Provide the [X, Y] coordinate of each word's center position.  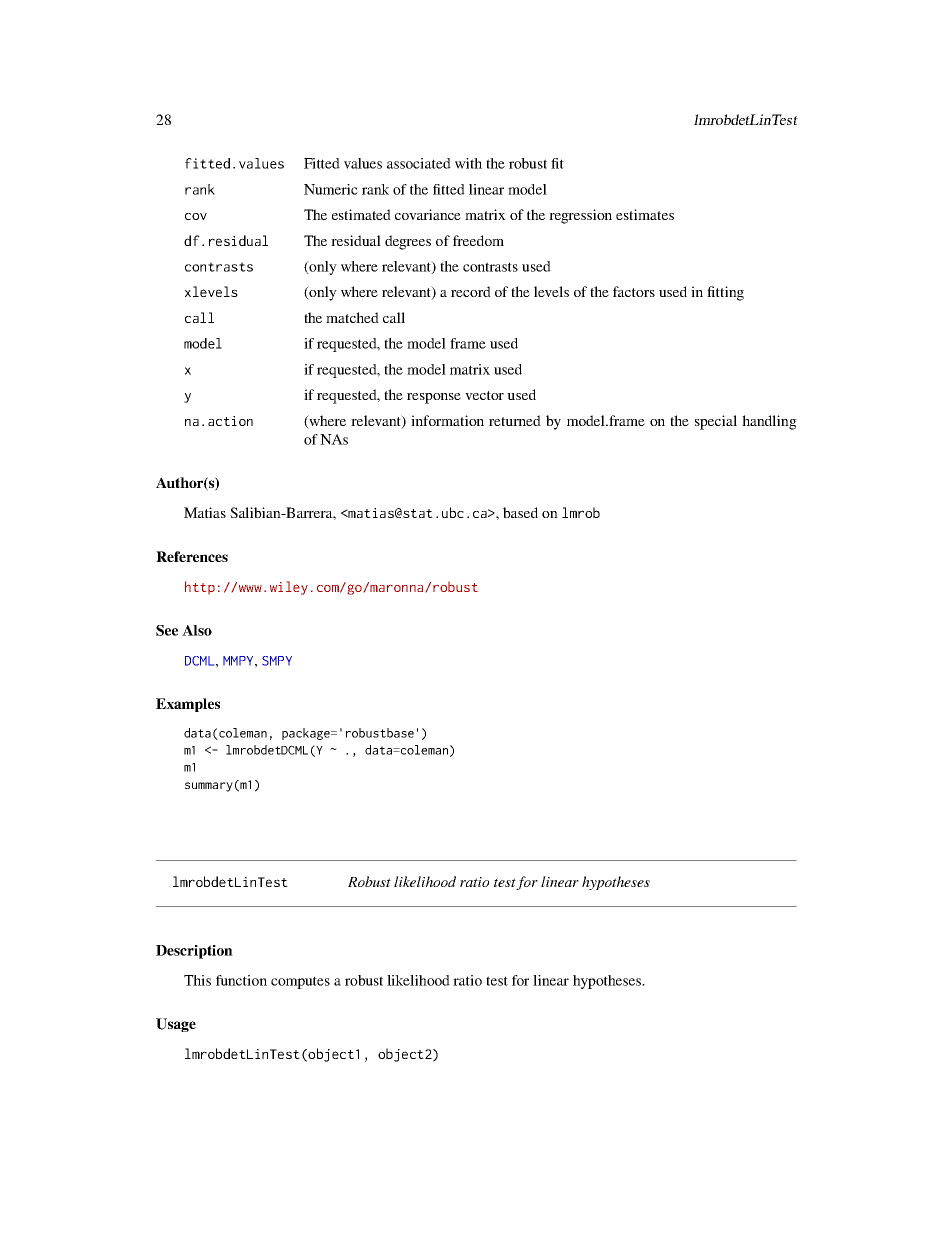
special [716, 422]
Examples [188, 705]
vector [484, 395]
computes [300, 982]
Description [194, 952]
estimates [645, 214]
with [468, 163]
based [520, 512]
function [241, 980]
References [192, 556]
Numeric [331, 189]
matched [352, 317]
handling [769, 422]
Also [197, 630]
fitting [725, 293]
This [197, 980]
